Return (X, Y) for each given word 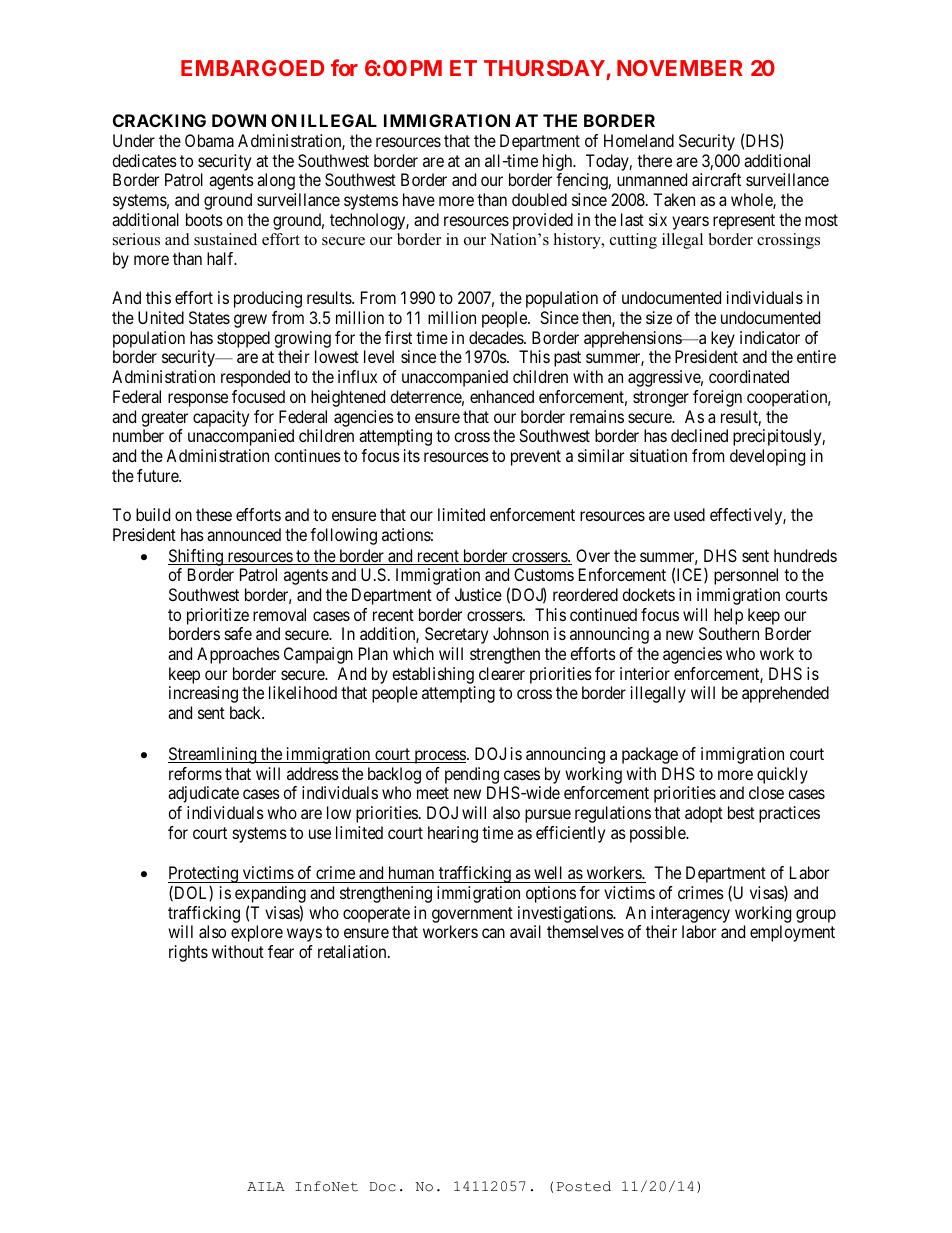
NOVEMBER (680, 68)
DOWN (239, 120)
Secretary (456, 635)
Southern (729, 633)
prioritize (218, 616)
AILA (266, 1186)
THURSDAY (544, 68)
